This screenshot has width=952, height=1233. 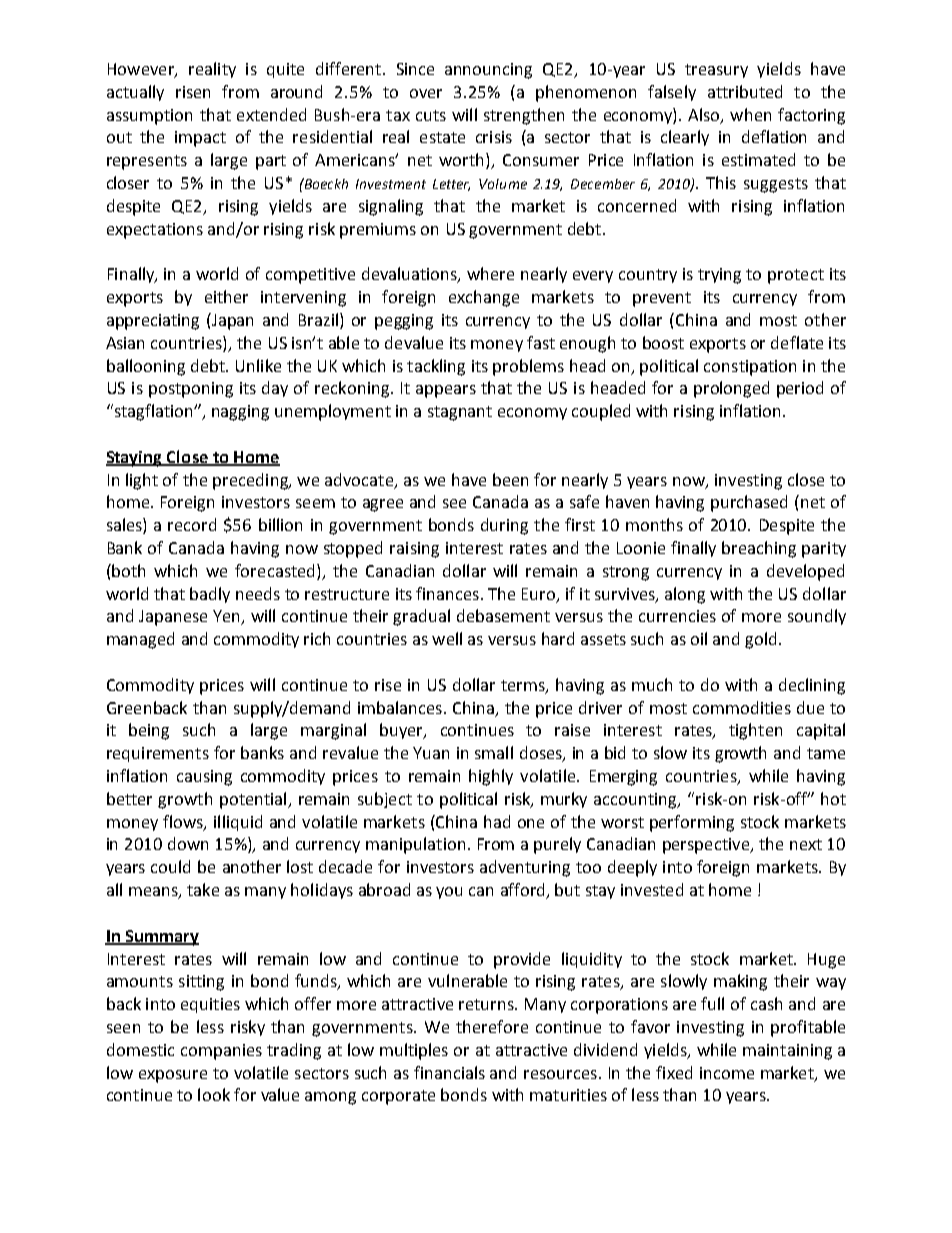 I want to click on prolonged, so click(x=731, y=389).
